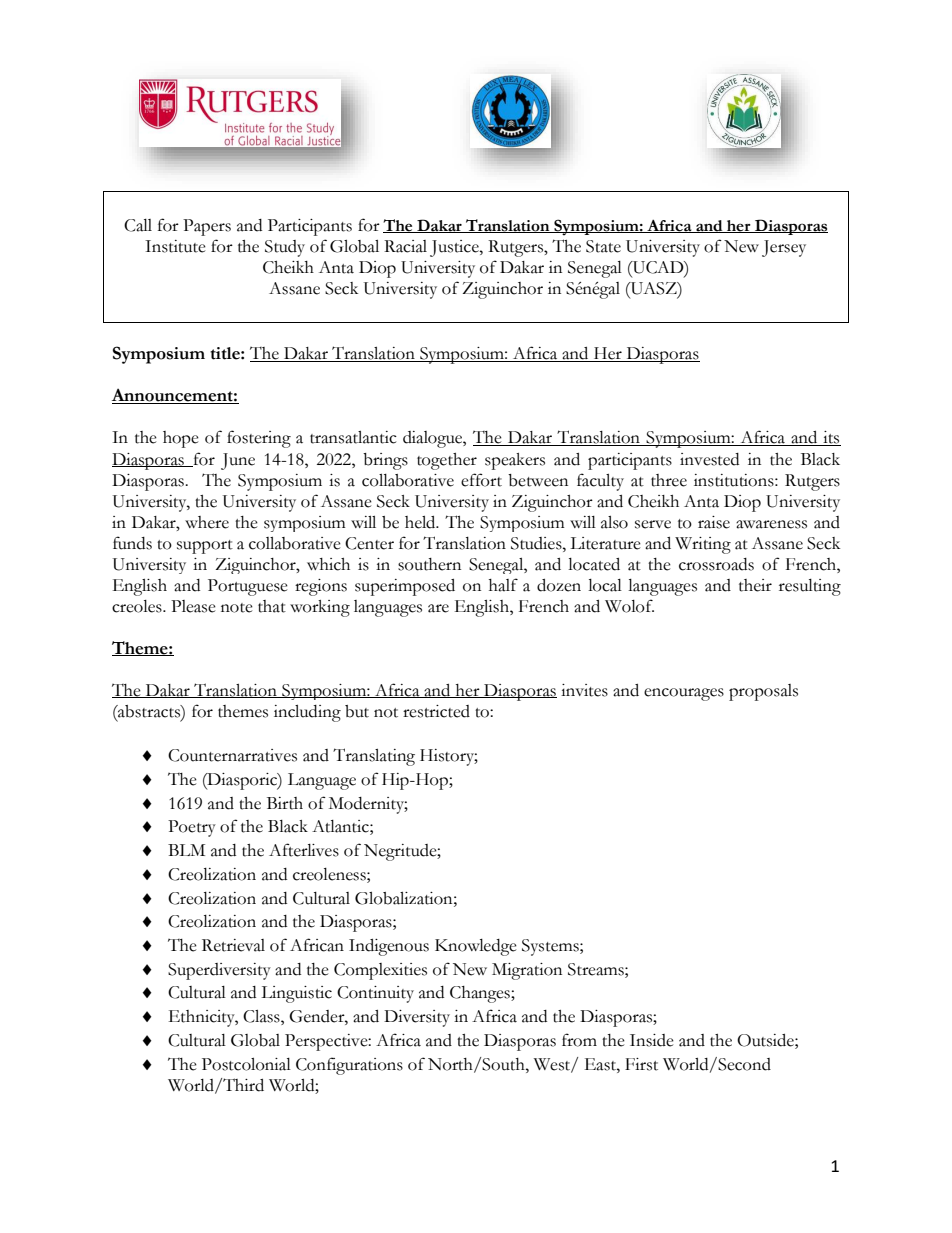 The height and width of the screenshot is (1233, 952). What do you see at coordinates (784, 248) in the screenshot?
I see `Jersey` at bounding box center [784, 248].
